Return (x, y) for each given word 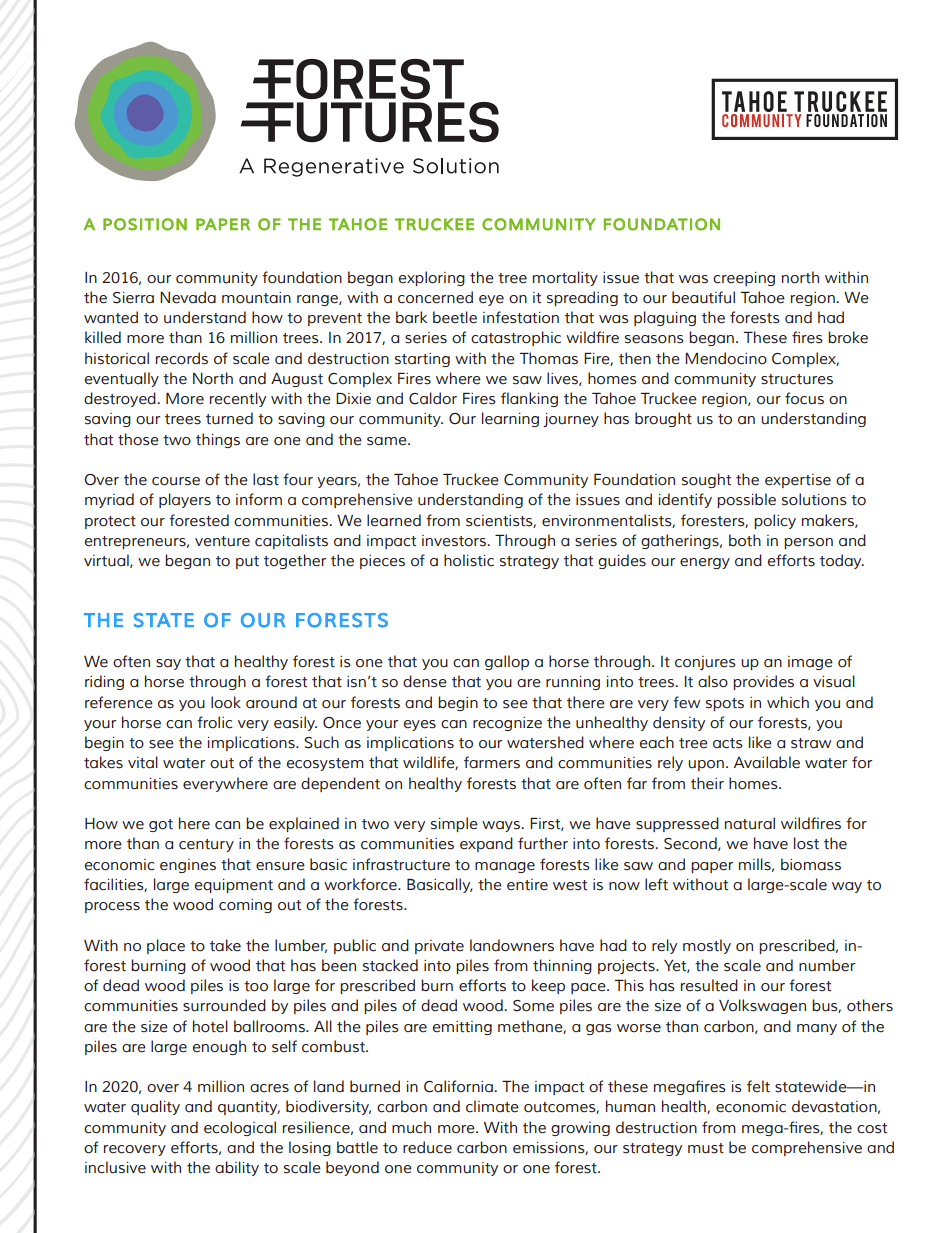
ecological (240, 1128)
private (439, 947)
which (788, 702)
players (185, 500)
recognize (507, 724)
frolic (214, 722)
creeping (744, 279)
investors (455, 541)
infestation (521, 317)
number (827, 965)
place (166, 946)
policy (775, 521)
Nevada (188, 297)
